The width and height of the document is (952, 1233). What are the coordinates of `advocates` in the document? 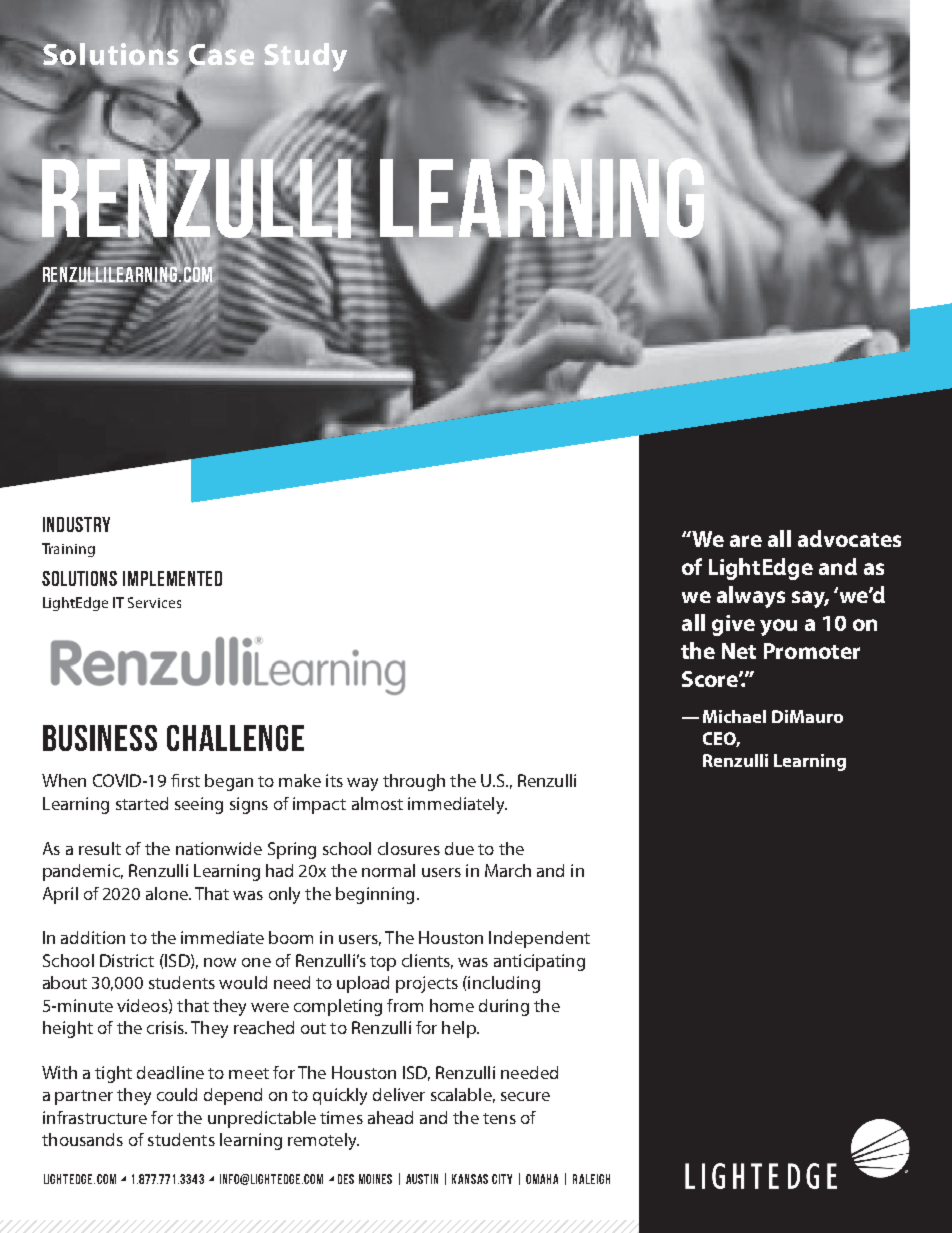 It's located at (849, 538).
